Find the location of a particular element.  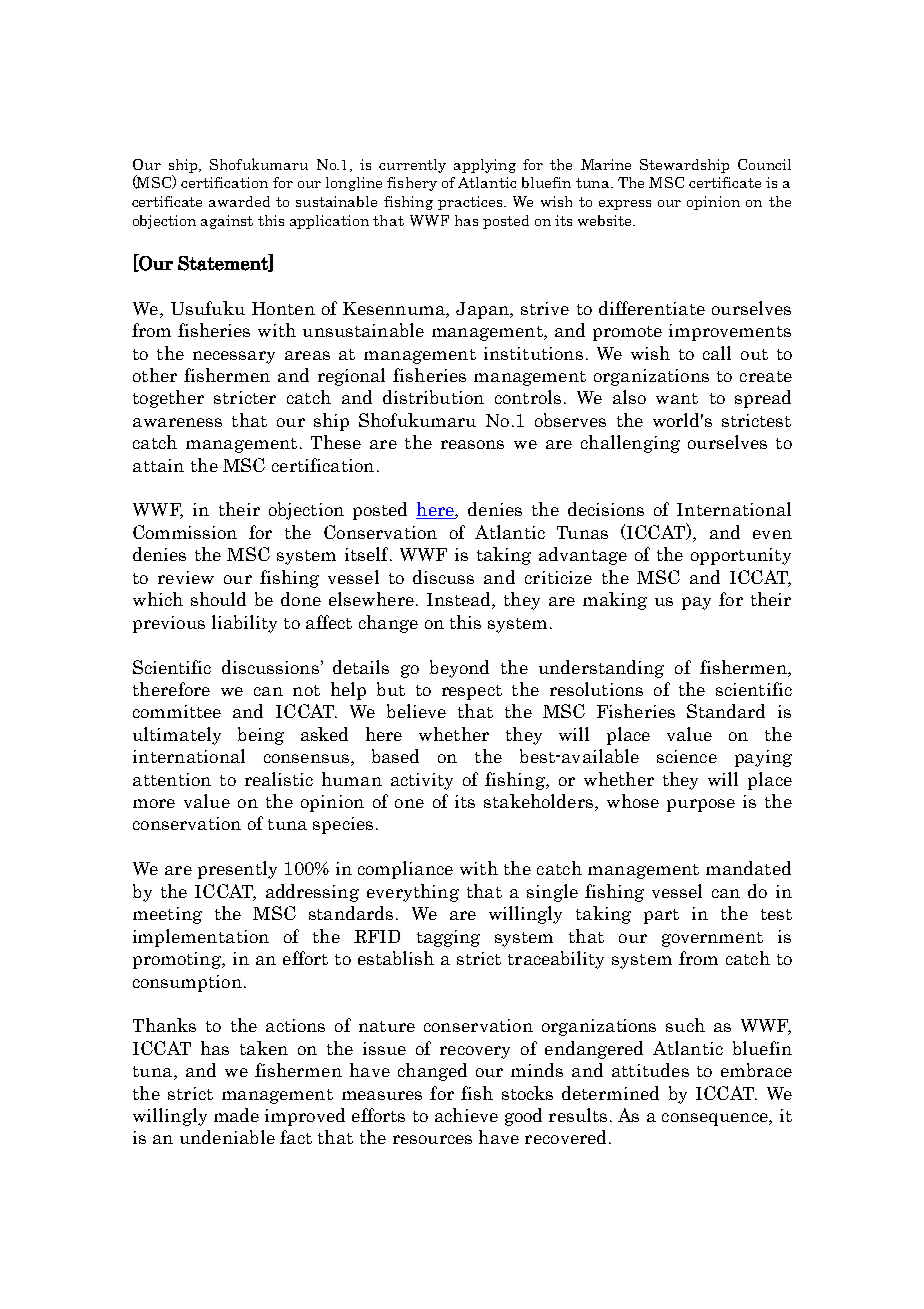

awarded is located at coordinates (239, 201).
